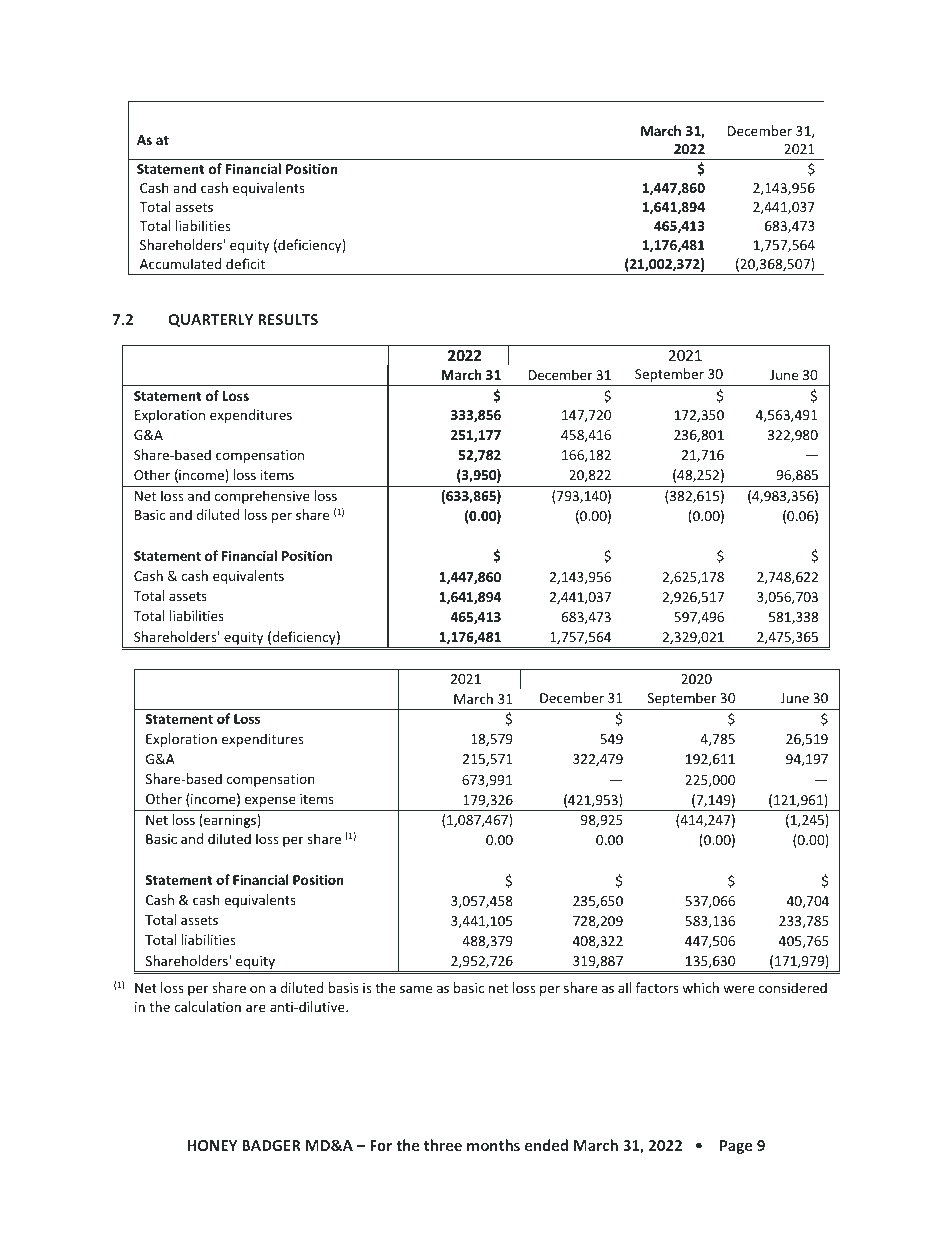  What do you see at coordinates (270, 801) in the image?
I see `expense` at bounding box center [270, 801].
